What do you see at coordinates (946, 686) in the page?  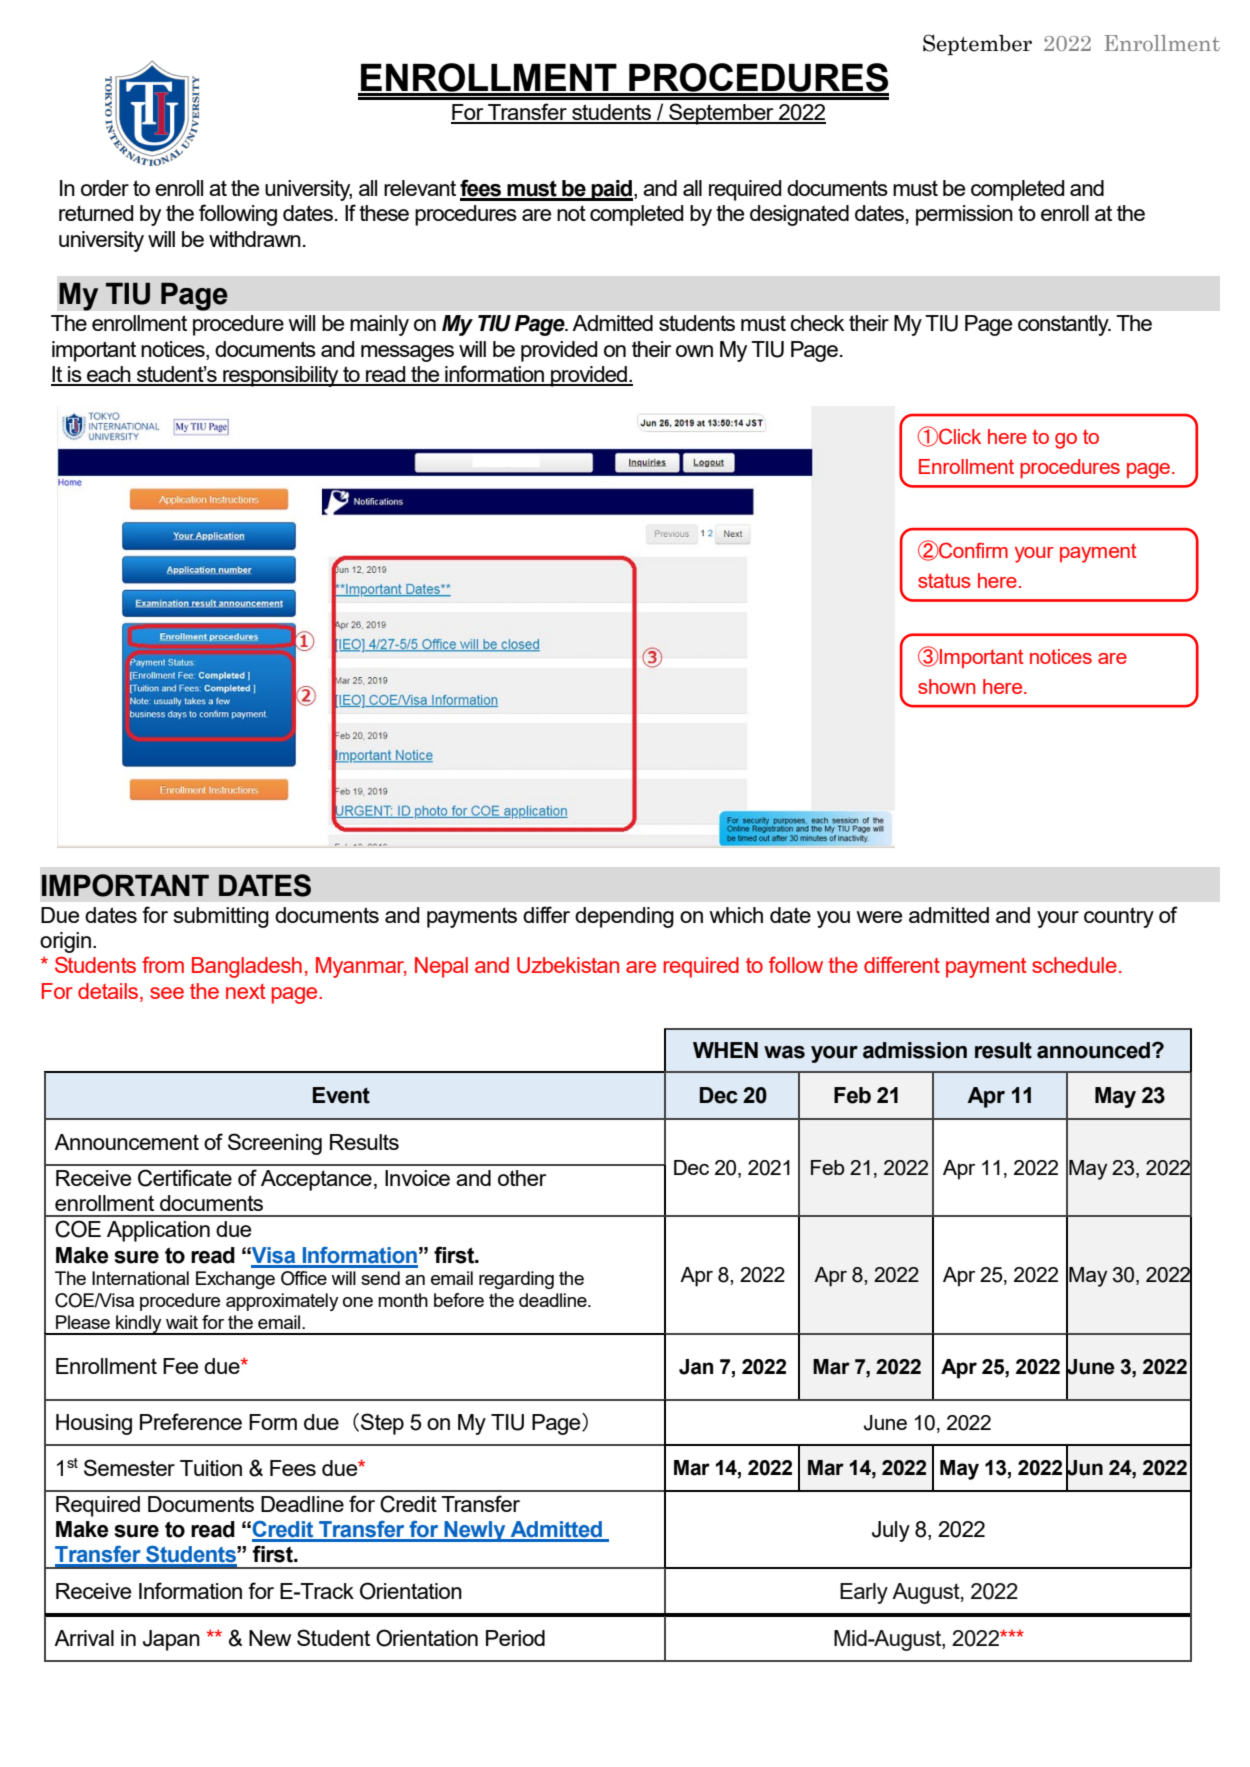 I see `shown` at bounding box center [946, 686].
